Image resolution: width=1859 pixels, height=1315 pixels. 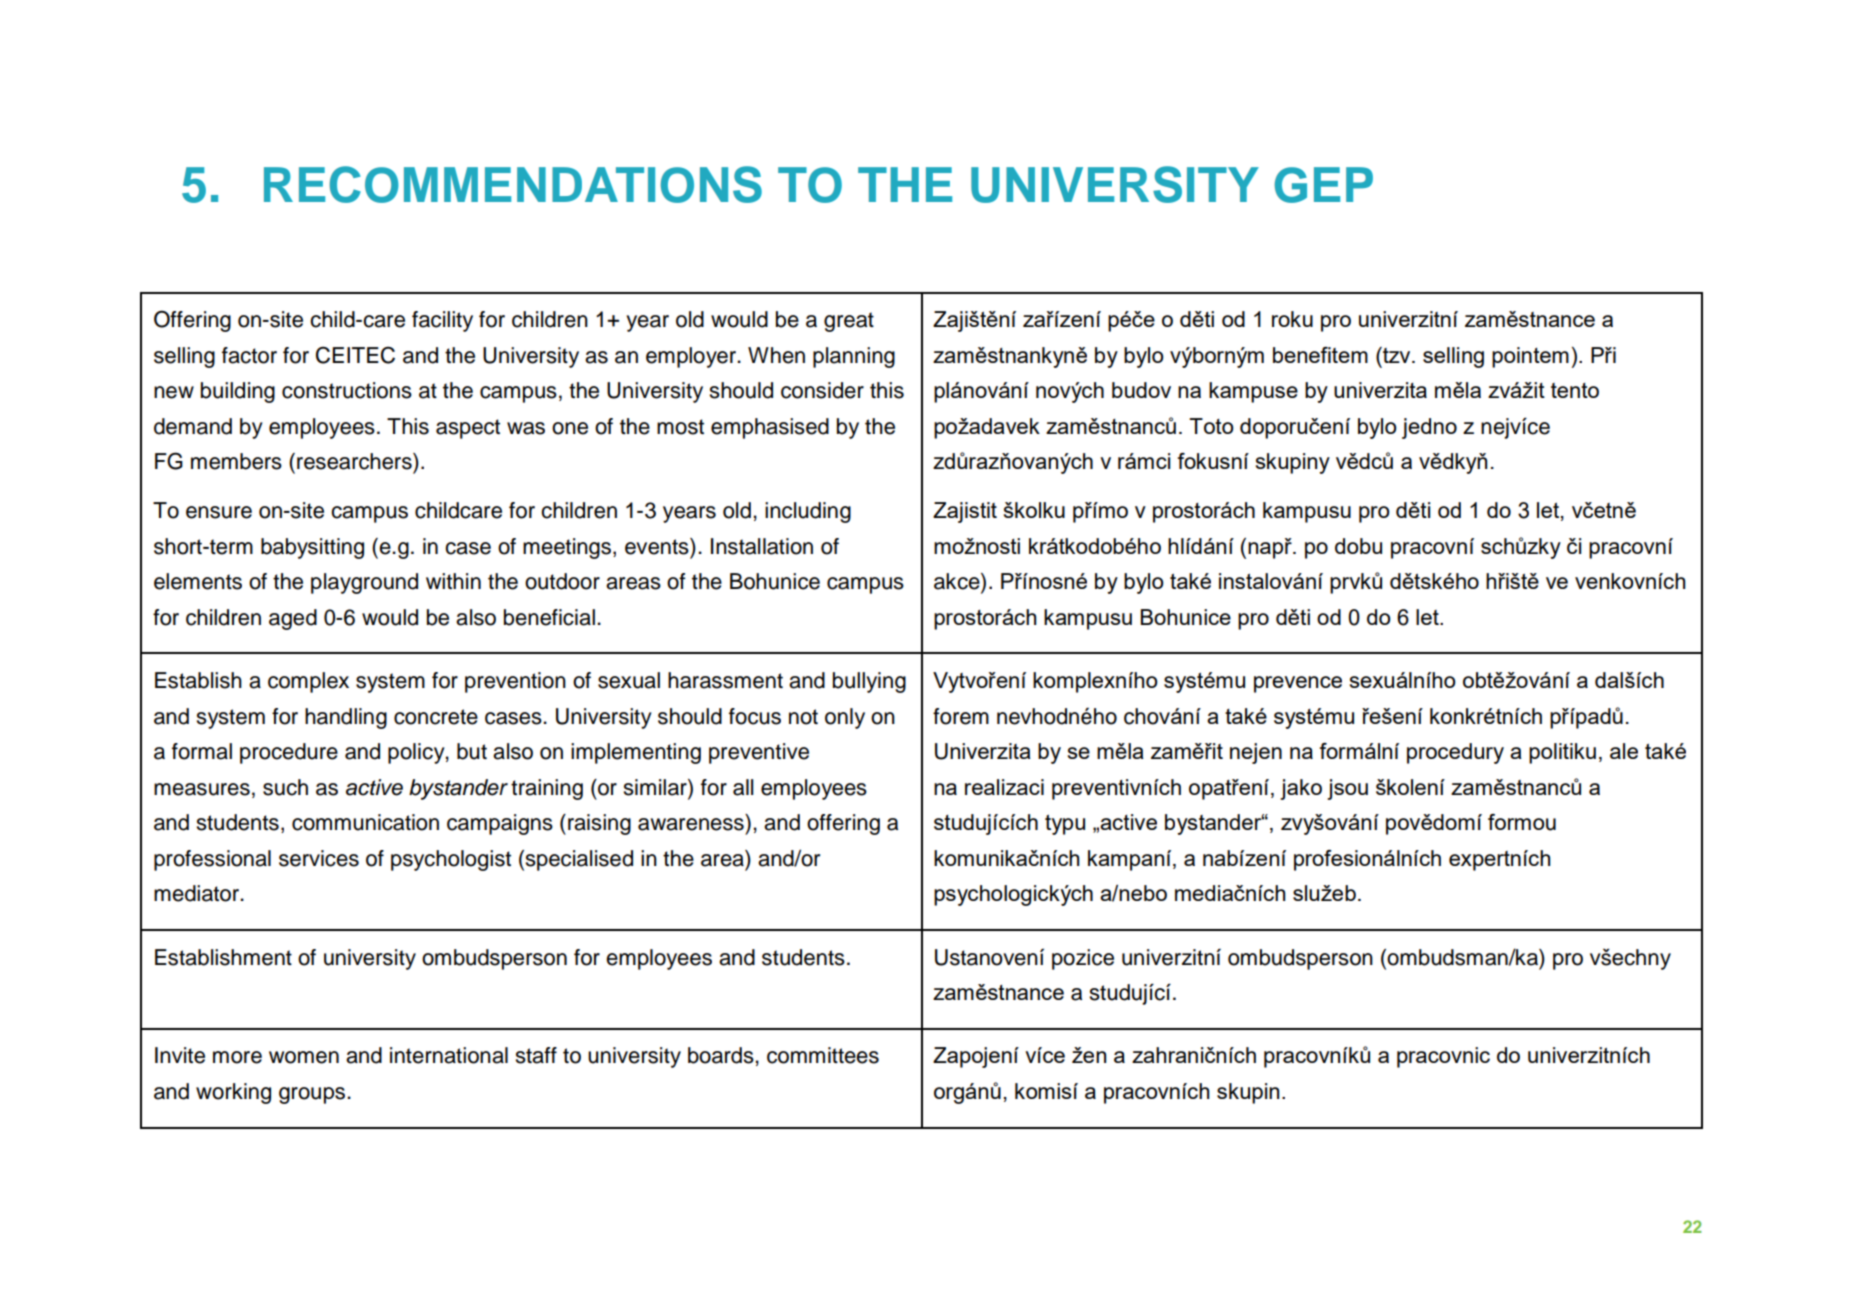 What do you see at coordinates (513, 184) in the screenshot?
I see `RECOMMENDATIONS` at bounding box center [513, 184].
